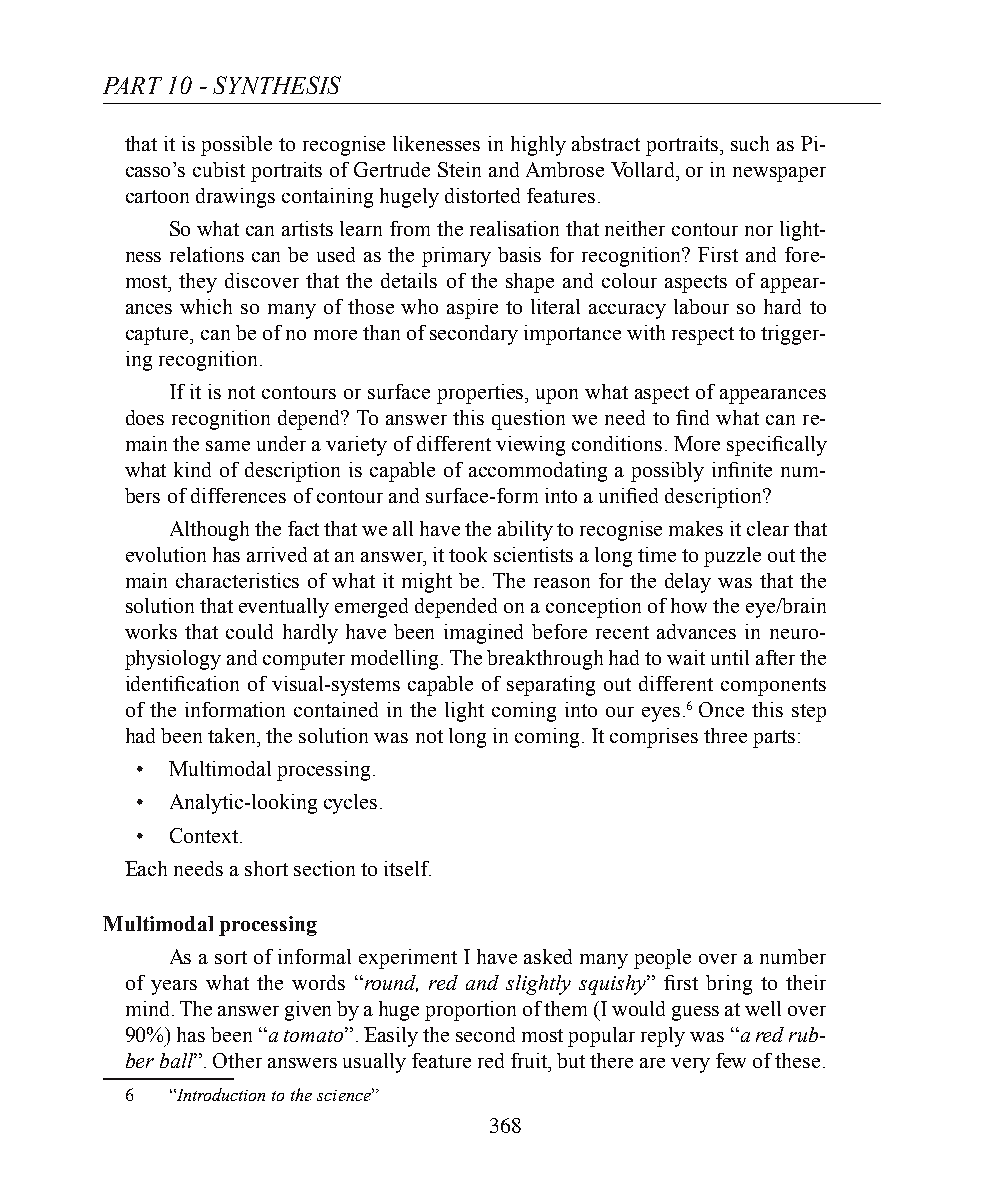  I want to click on took, so click(468, 554).
